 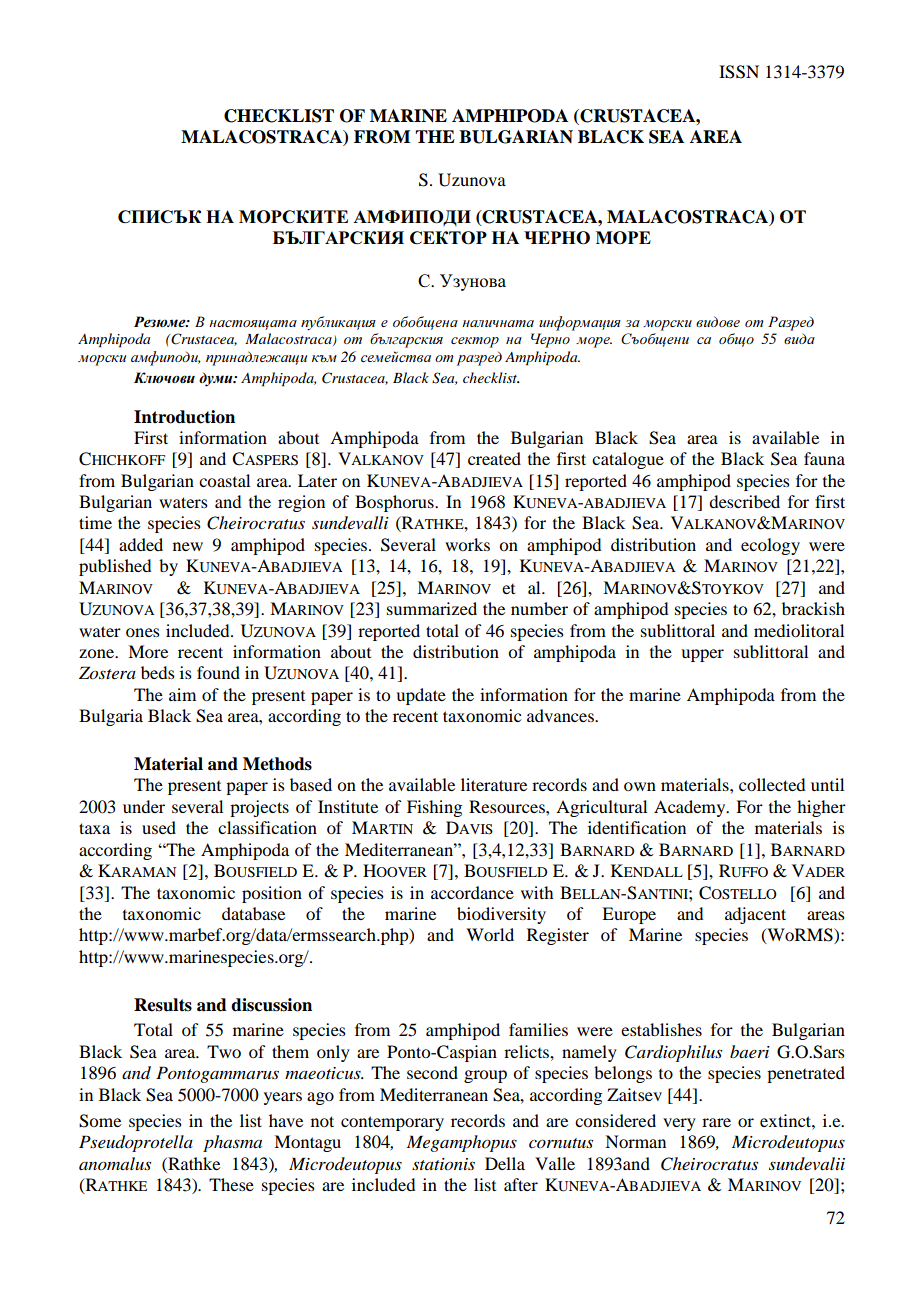 What do you see at coordinates (824, 458) in the image?
I see `fauna` at bounding box center [824, 458].
